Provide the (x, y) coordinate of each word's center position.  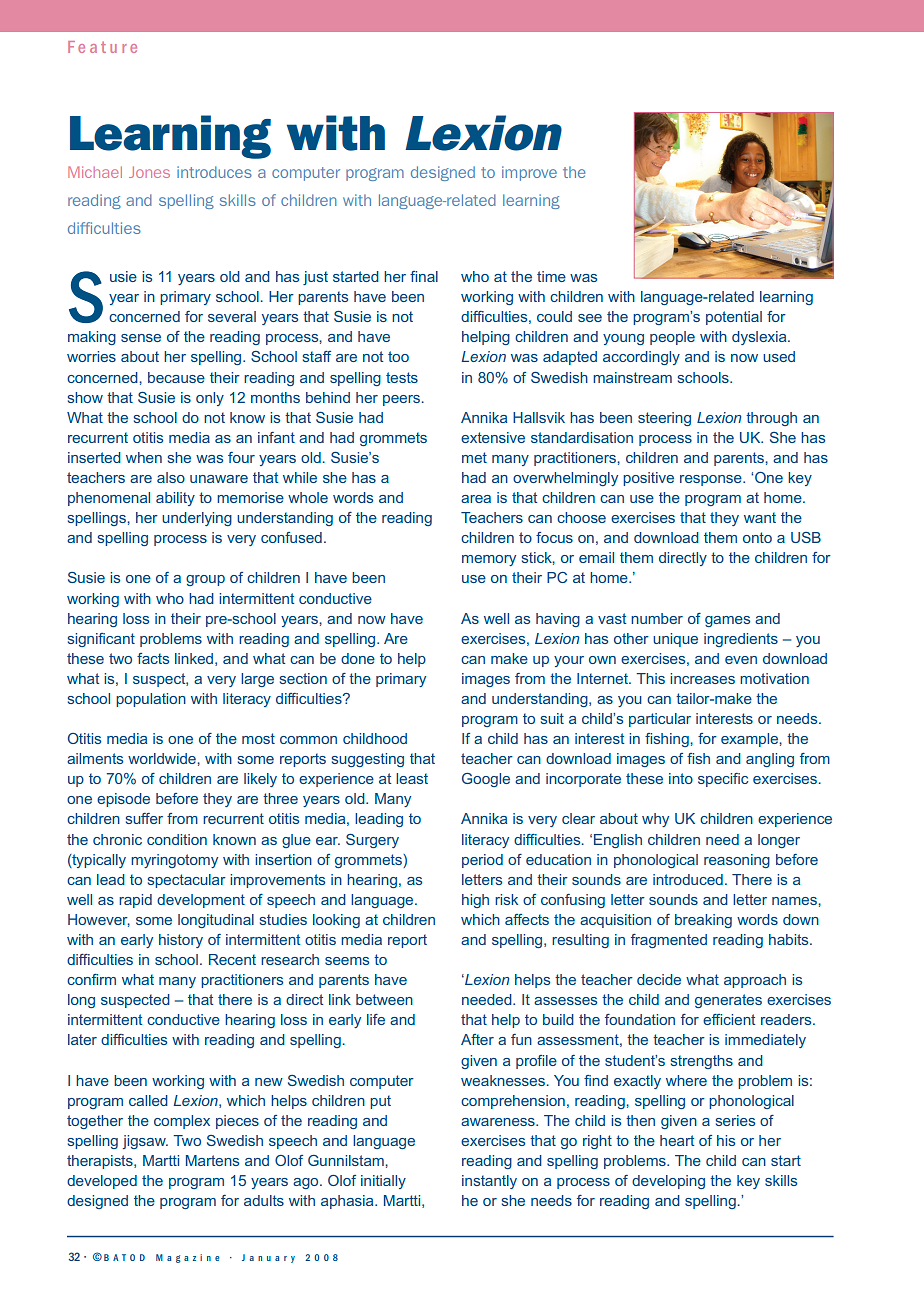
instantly (489, 1182)
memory (489, 560)
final (424, 276)
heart (677, 1140)
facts (153, 658)
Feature (102, 47)
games (727, 621)
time (551, 276)
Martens (212, 1160)
